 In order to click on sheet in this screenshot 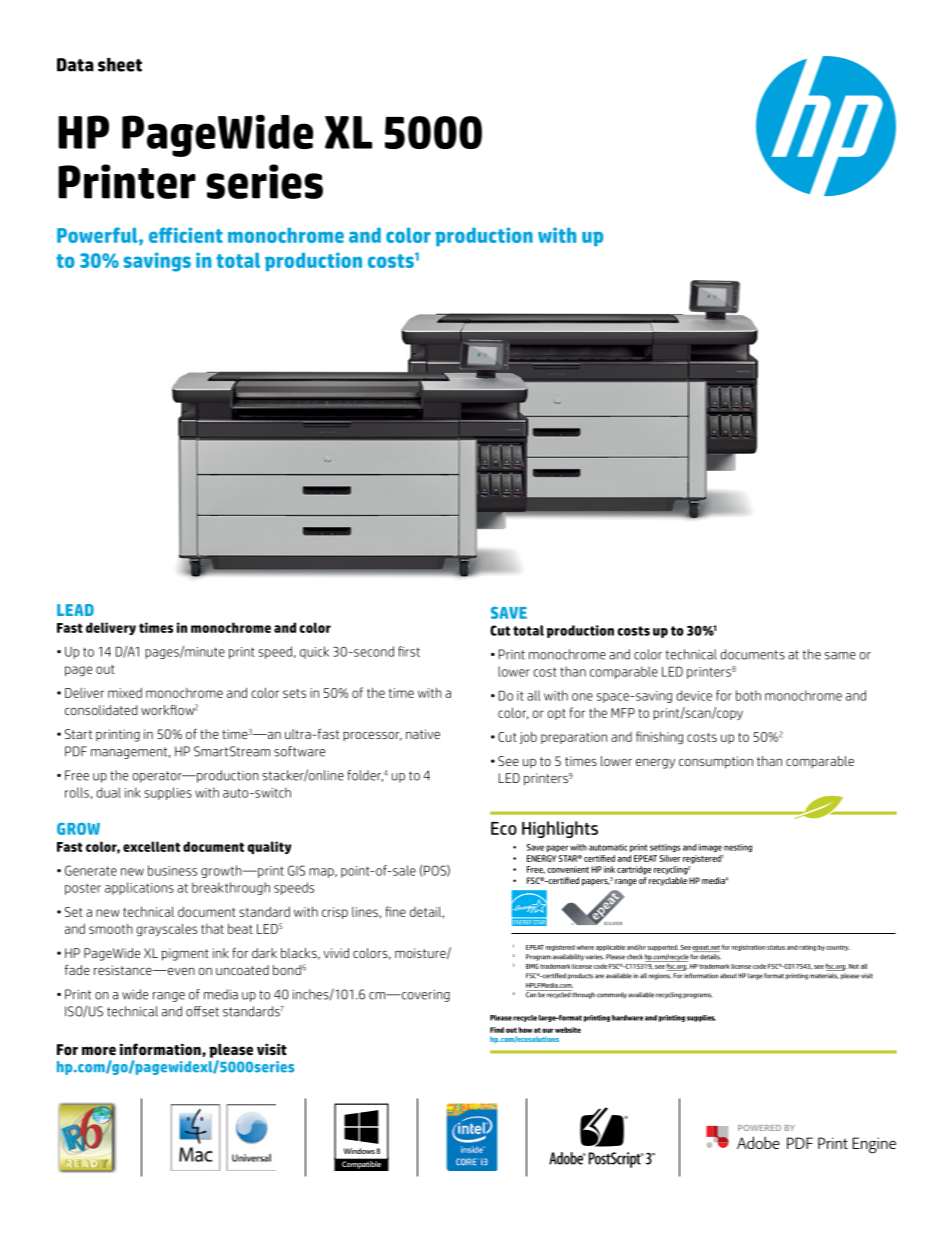, I will do `click(120, 65)`.
